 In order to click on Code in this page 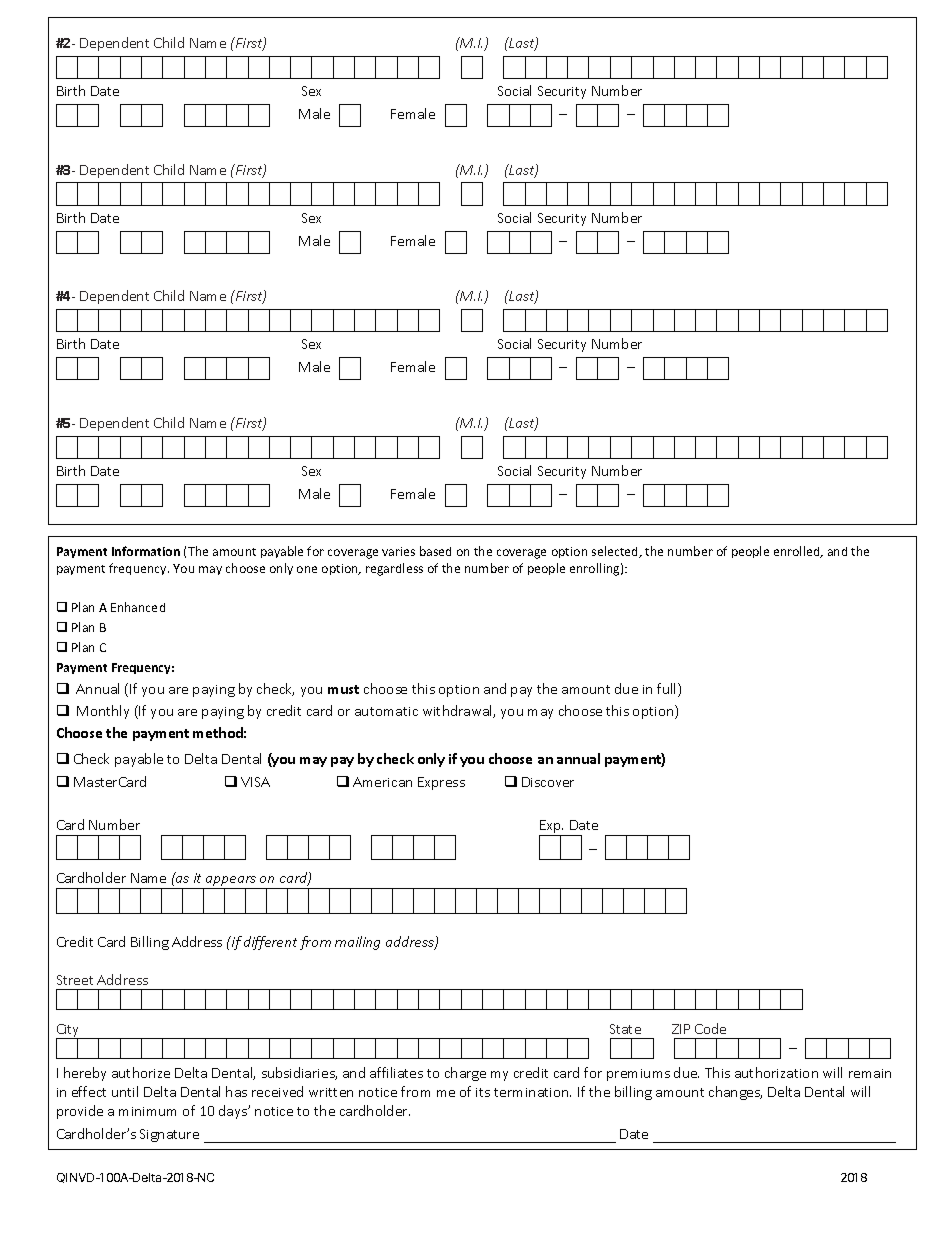, I will do `click(710, 1028)`.
